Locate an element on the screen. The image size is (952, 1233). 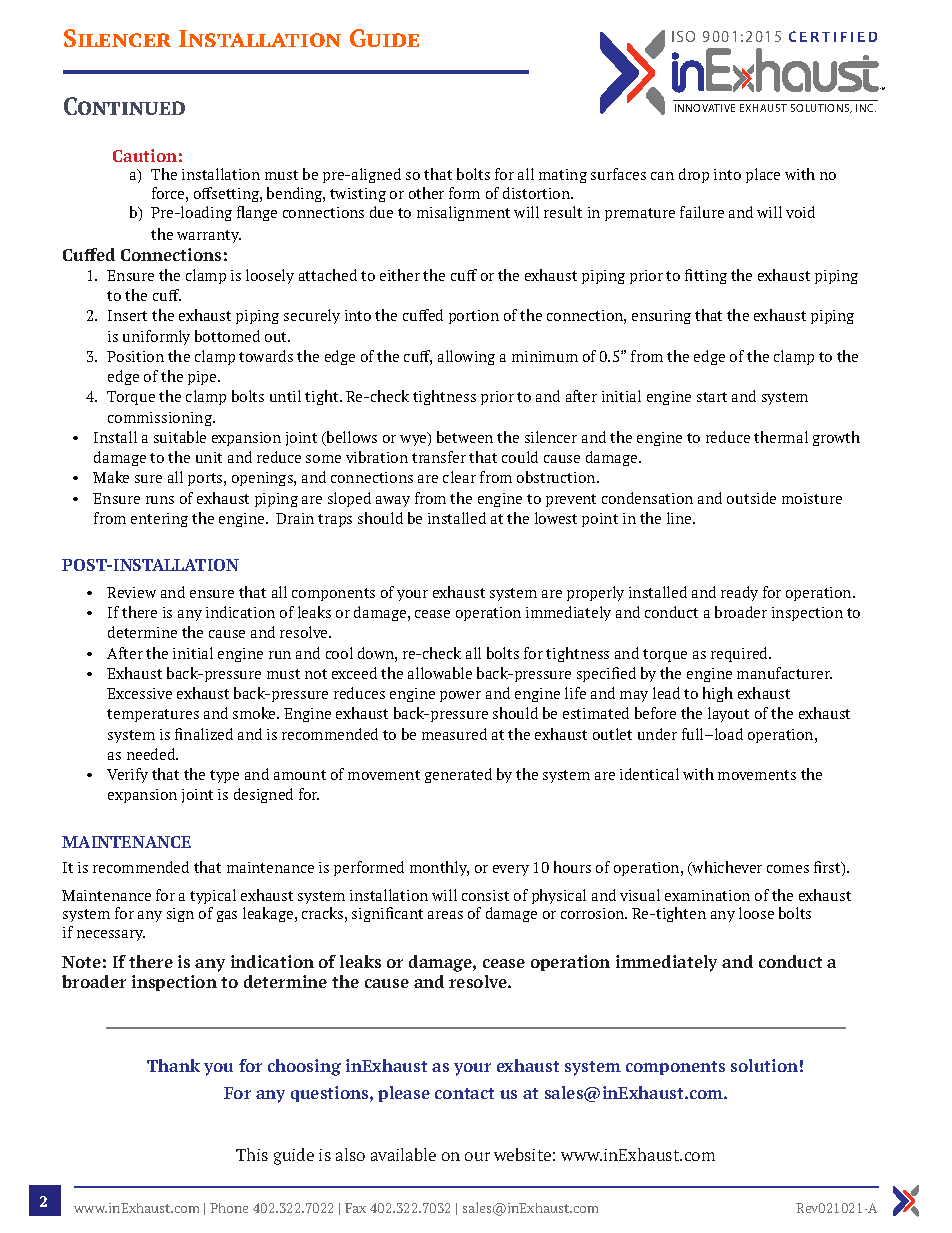
type is located at coordinates (224, 776).
